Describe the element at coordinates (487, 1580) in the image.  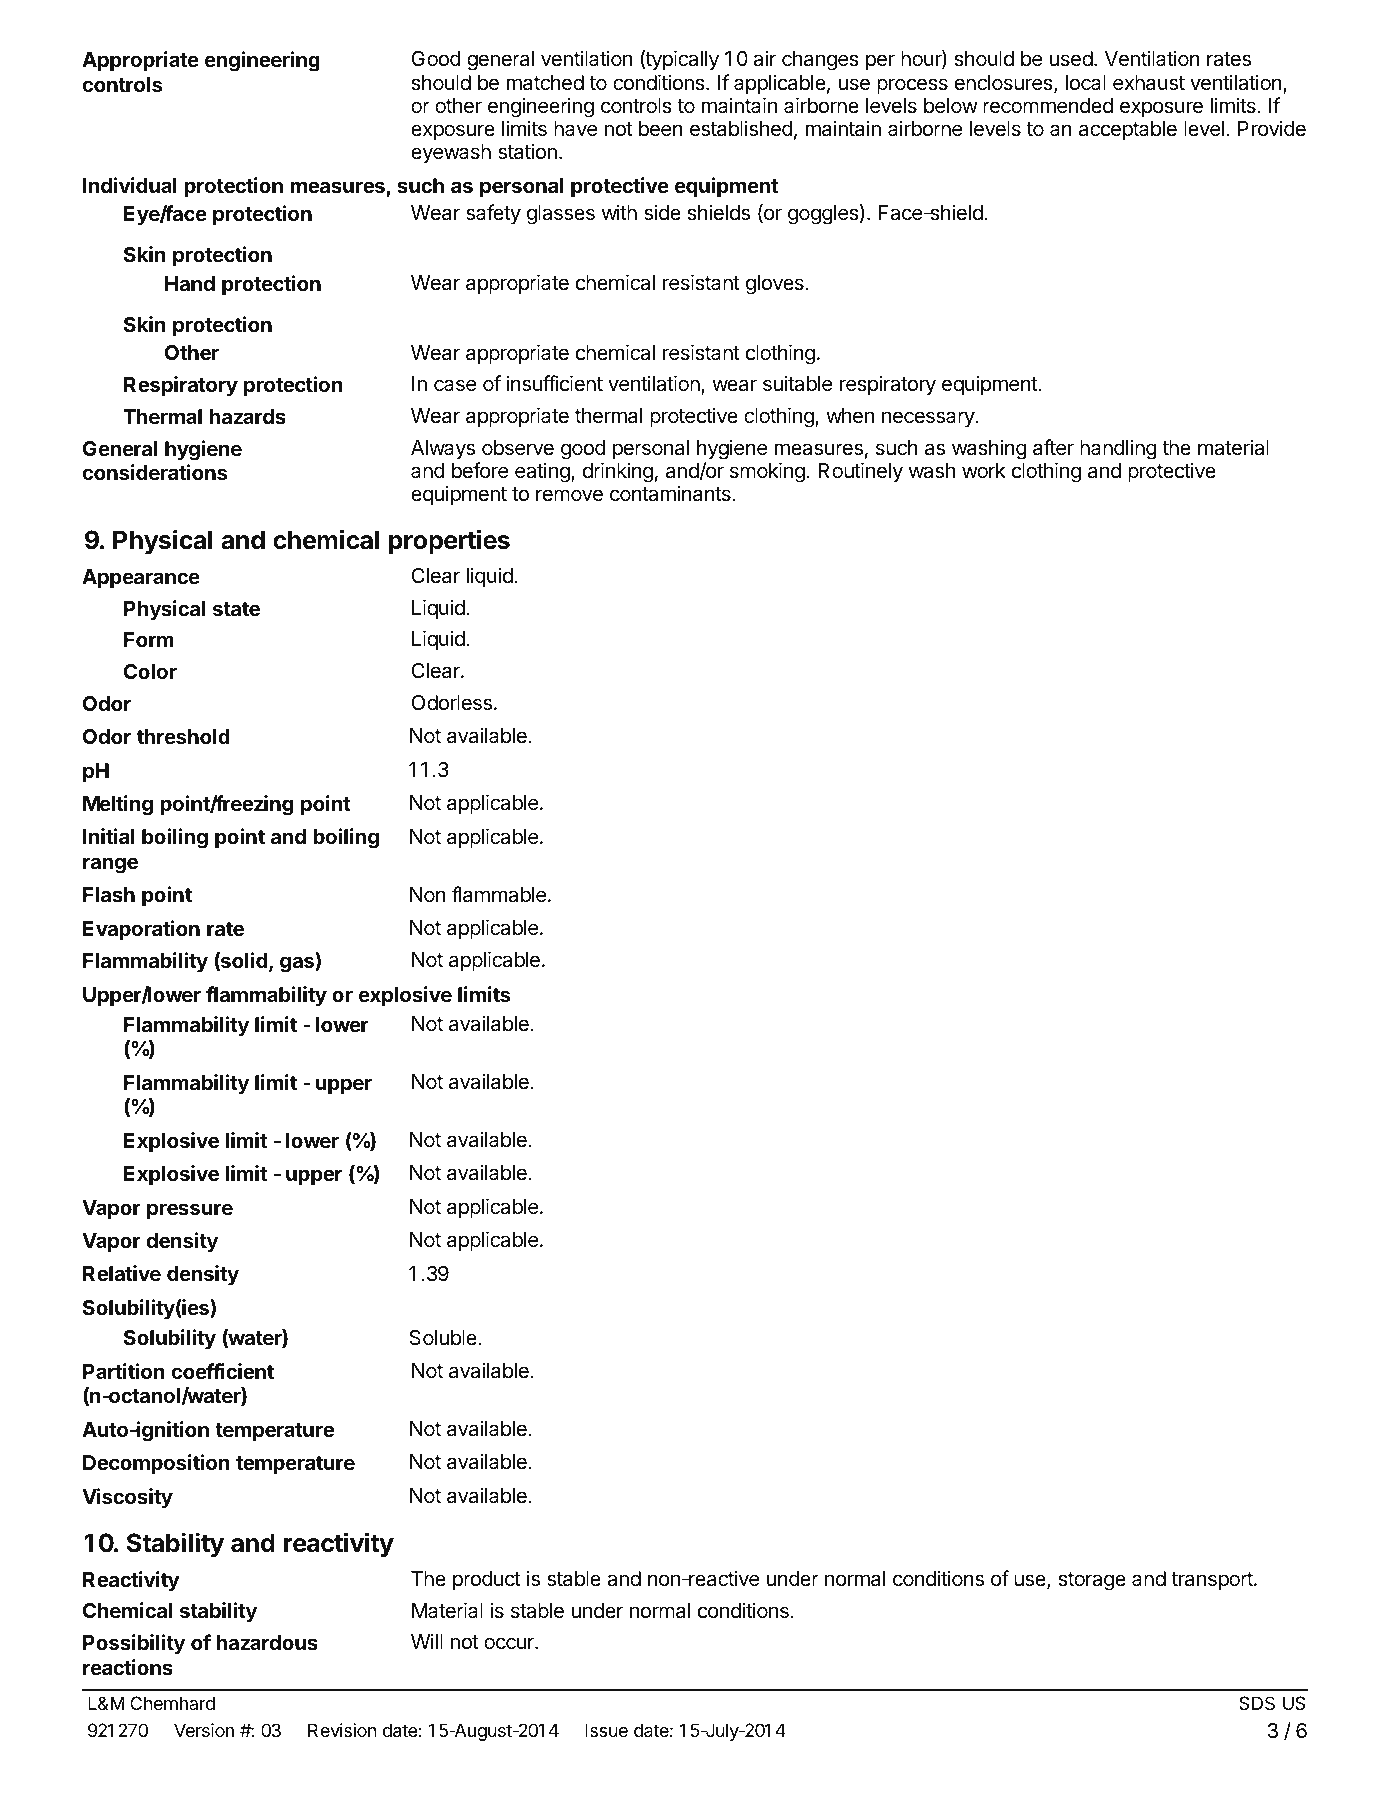
I see `product` at that location.
